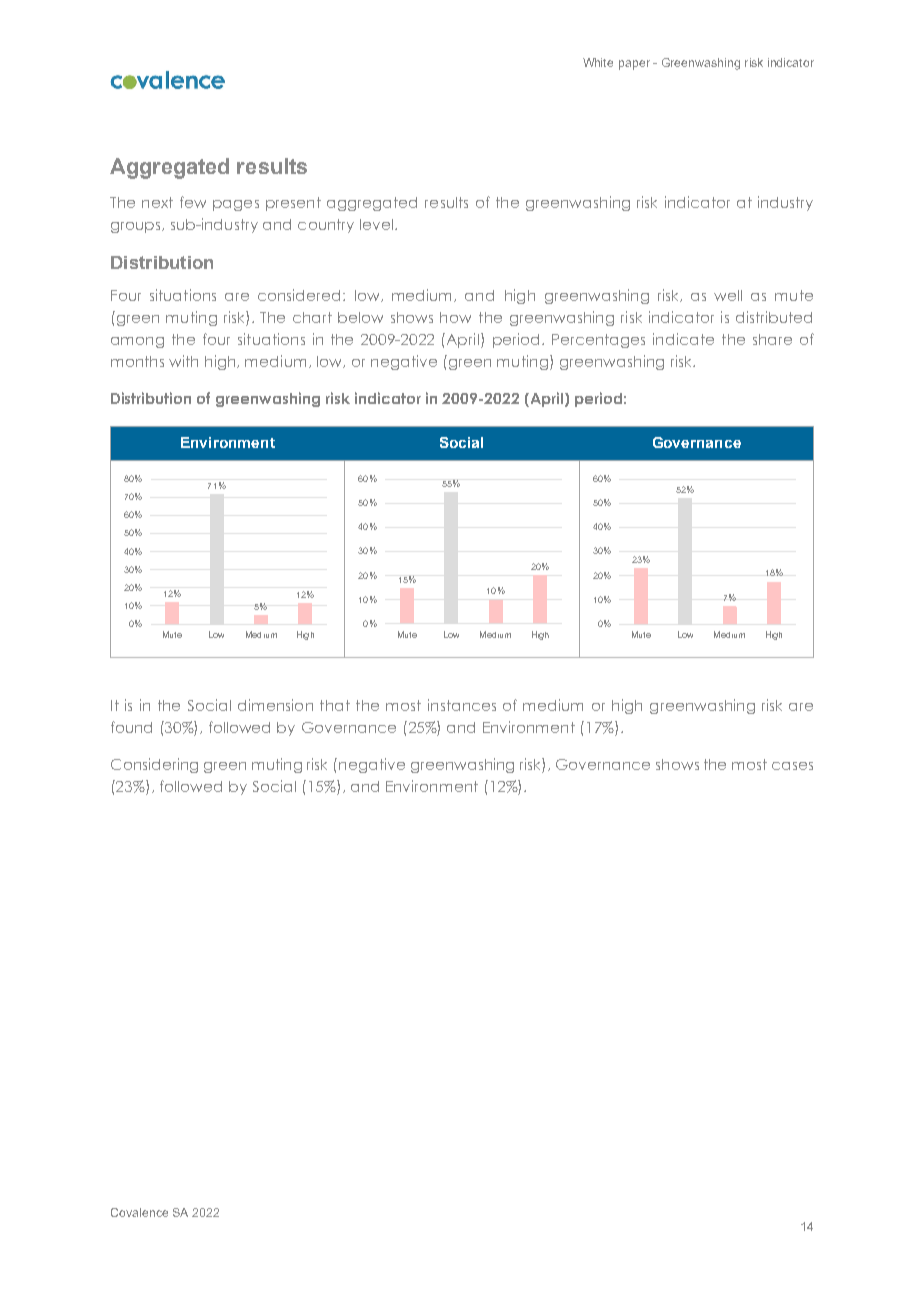  What do you see at coordinates (728, 295) in the document?
I see `well` at bounding box center [728, 295].
